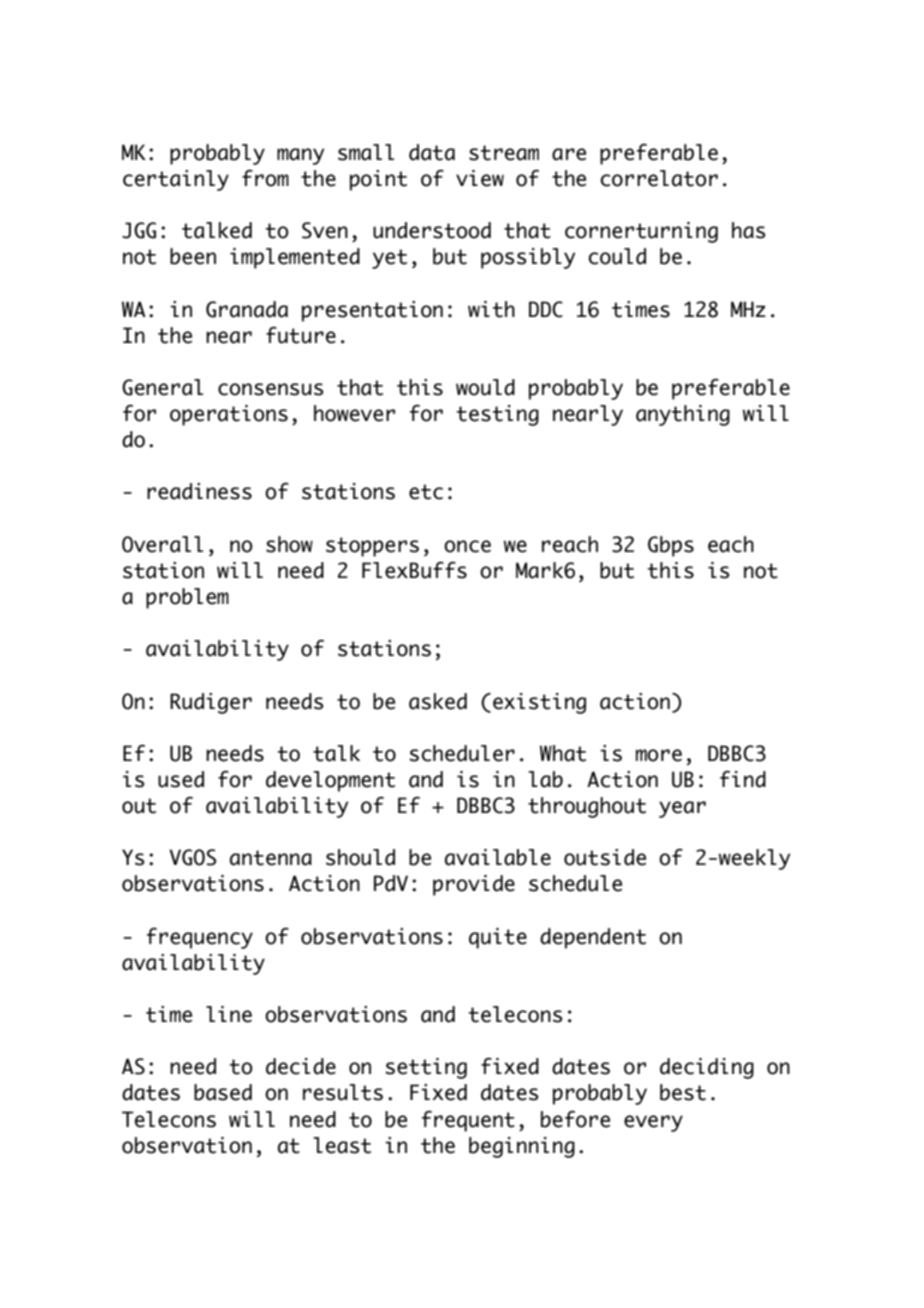 The width and height of the image is (924, 1308). Describe the element at coordinates (223, 1092) in the image. I see `based` at that location.
